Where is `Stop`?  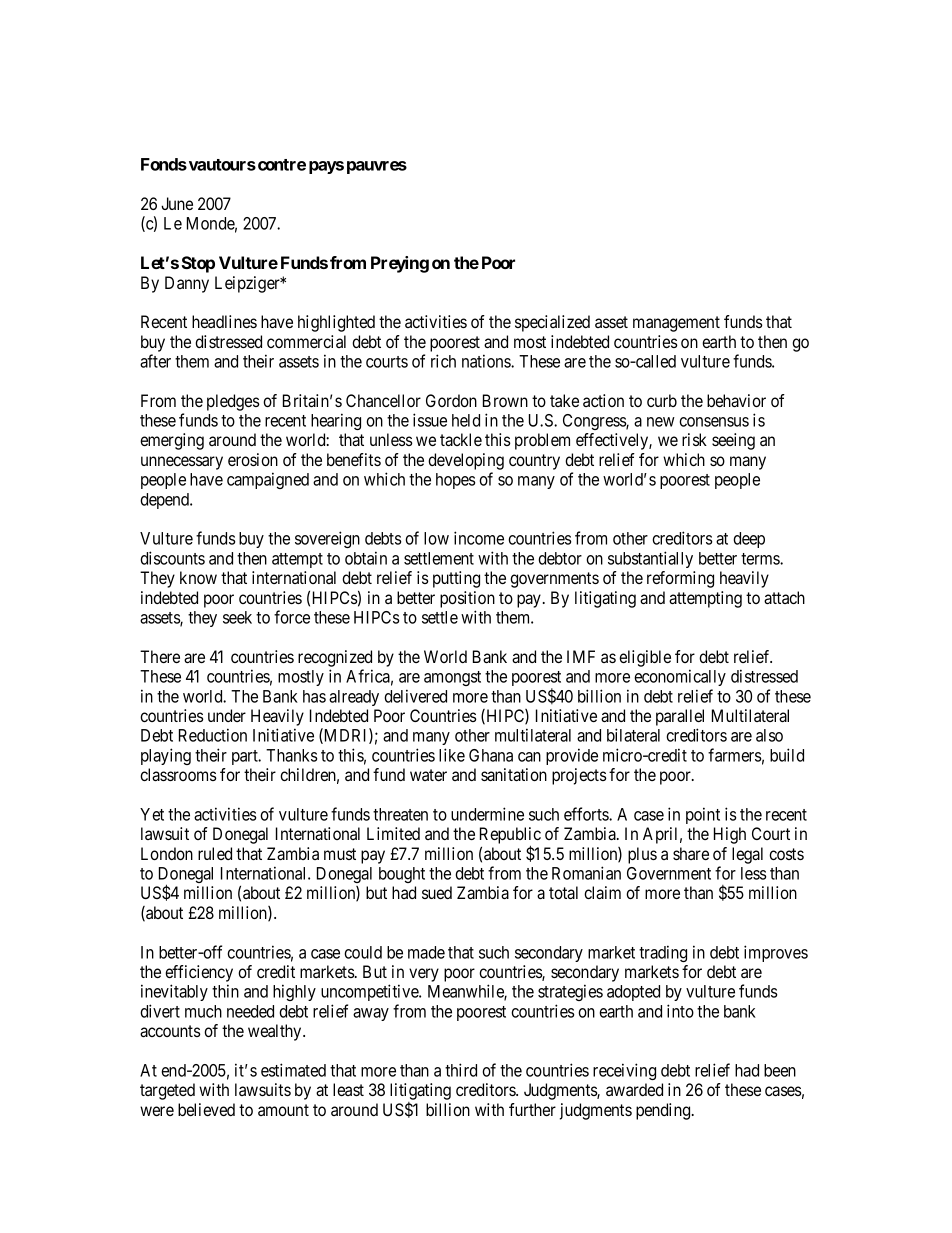 Stop is located at coordinates (198, 264).
